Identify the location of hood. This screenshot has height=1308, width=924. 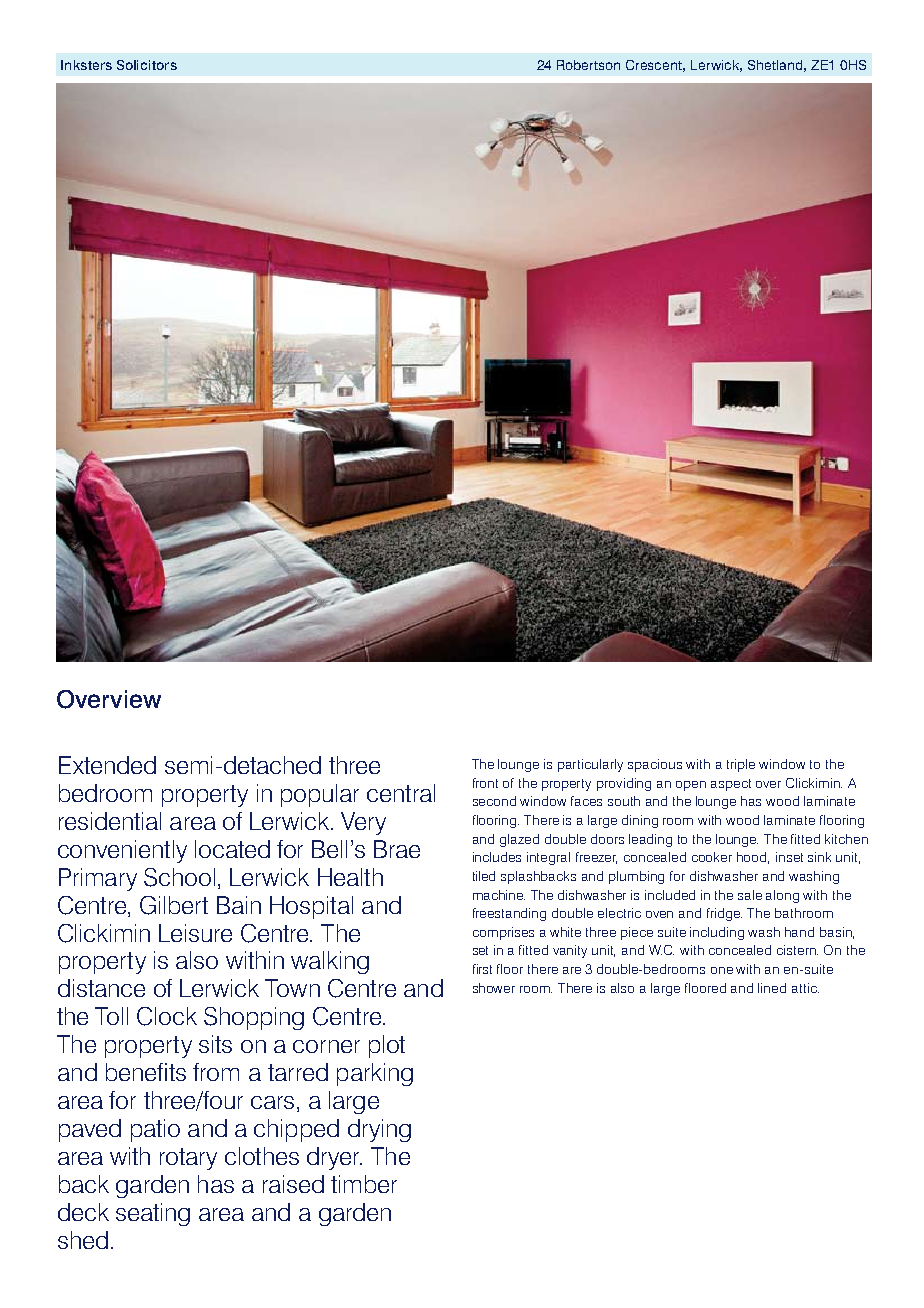
(753, 858).
